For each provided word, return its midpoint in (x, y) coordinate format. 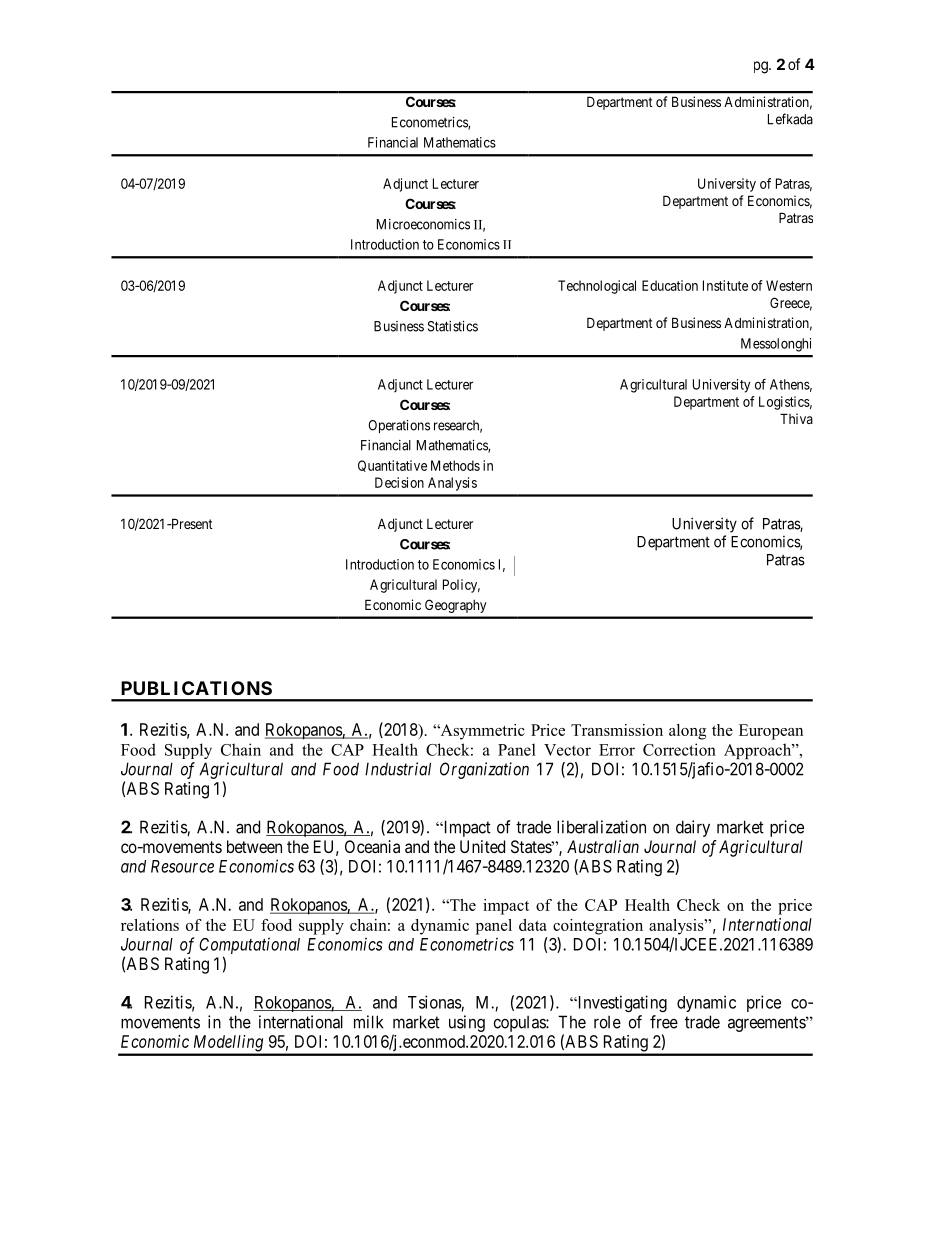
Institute (725, 285)
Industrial (398, 769)
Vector (567, 750)
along (687, 732)
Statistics (453, 326)
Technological (597, 287)
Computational (249, 945)
